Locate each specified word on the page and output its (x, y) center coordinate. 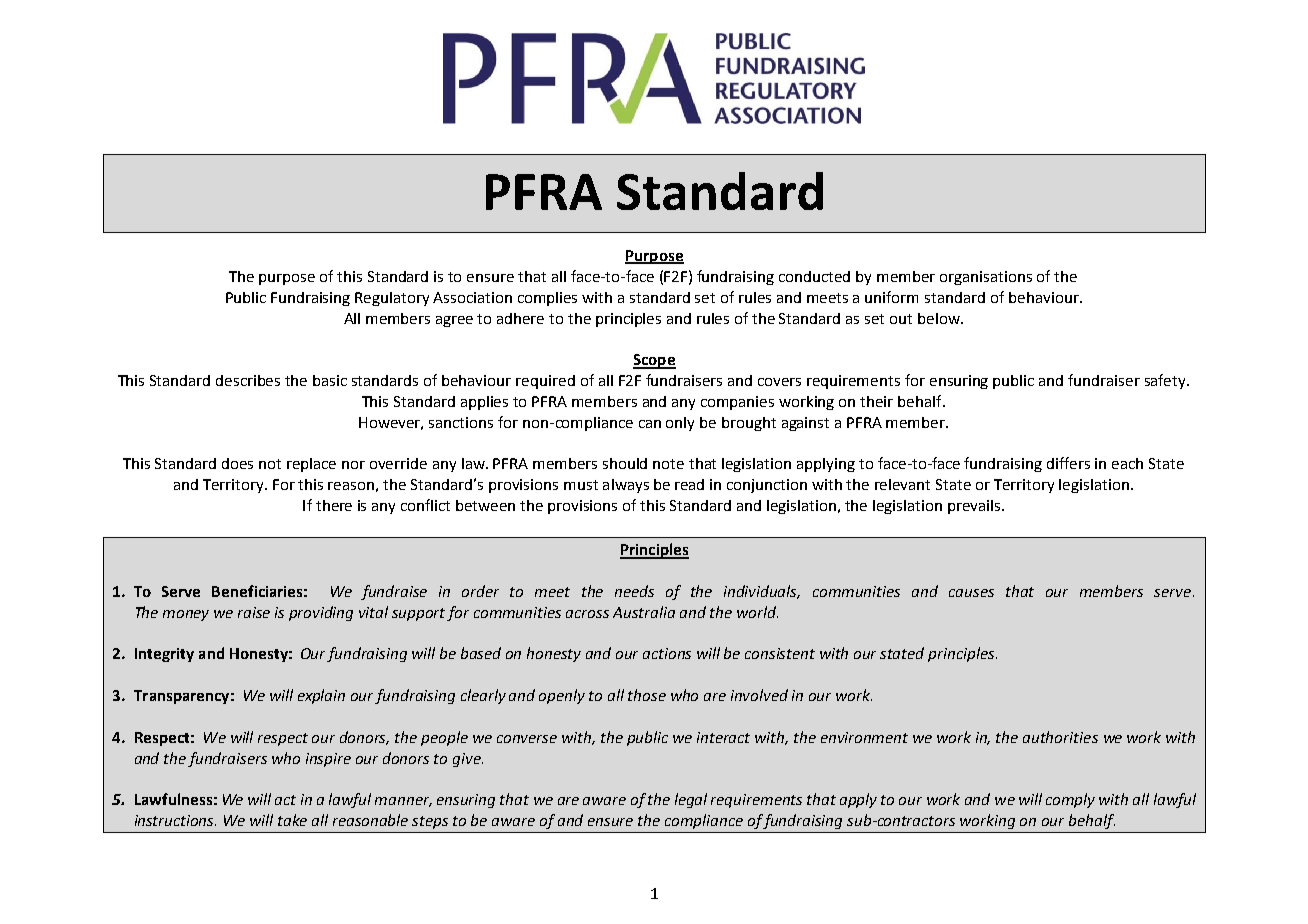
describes (248, 380)
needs (634, 591)
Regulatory (392, 299)
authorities (1060, 737)
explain (321, 696)
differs (1068, 463)
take (292, 820)
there (334, 505)
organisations (986, 278)
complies (547, 299)
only (680, 424)
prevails (975, 507)
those (647, 695)
